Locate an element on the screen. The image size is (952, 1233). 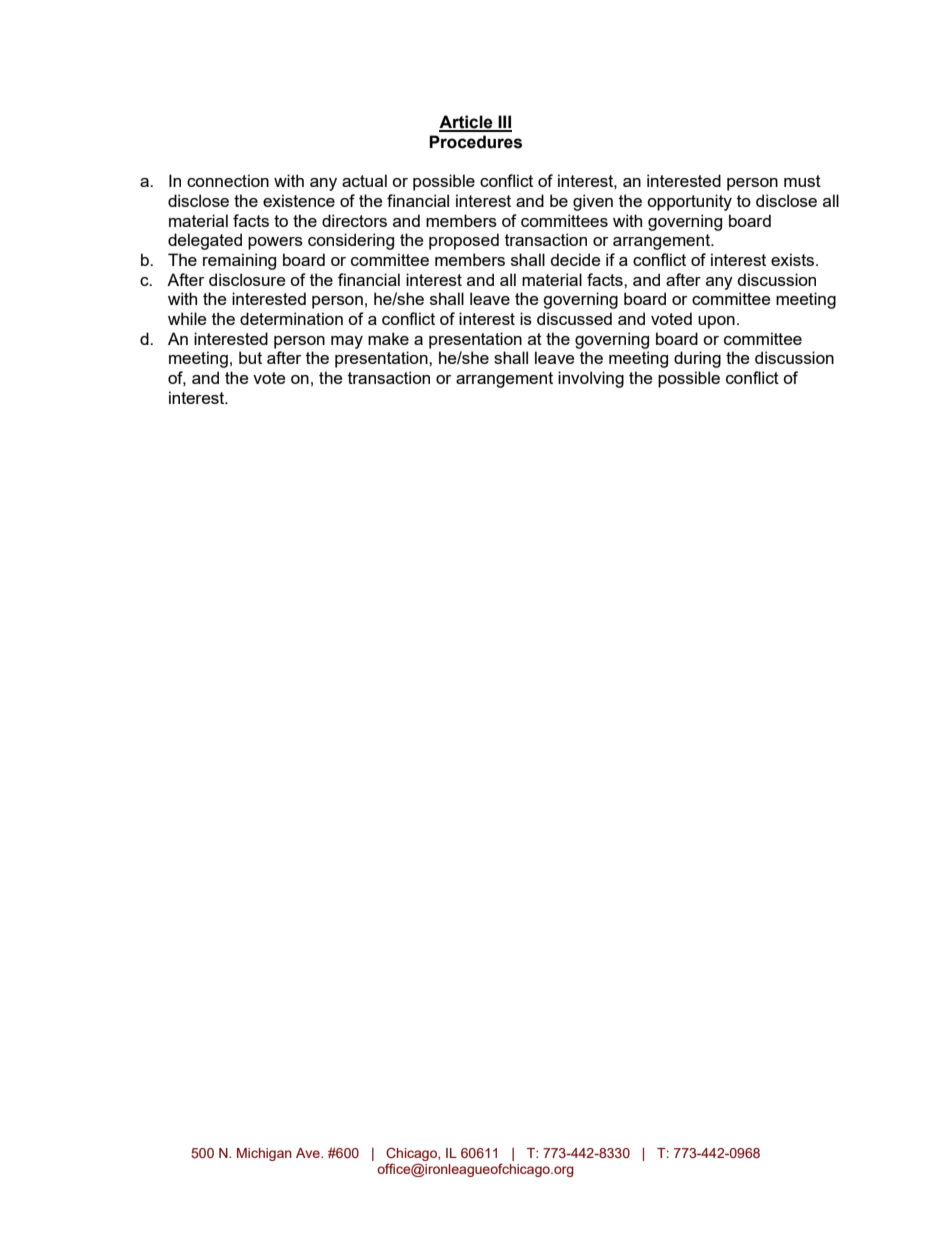
make is located at coordinates (388, 338).
